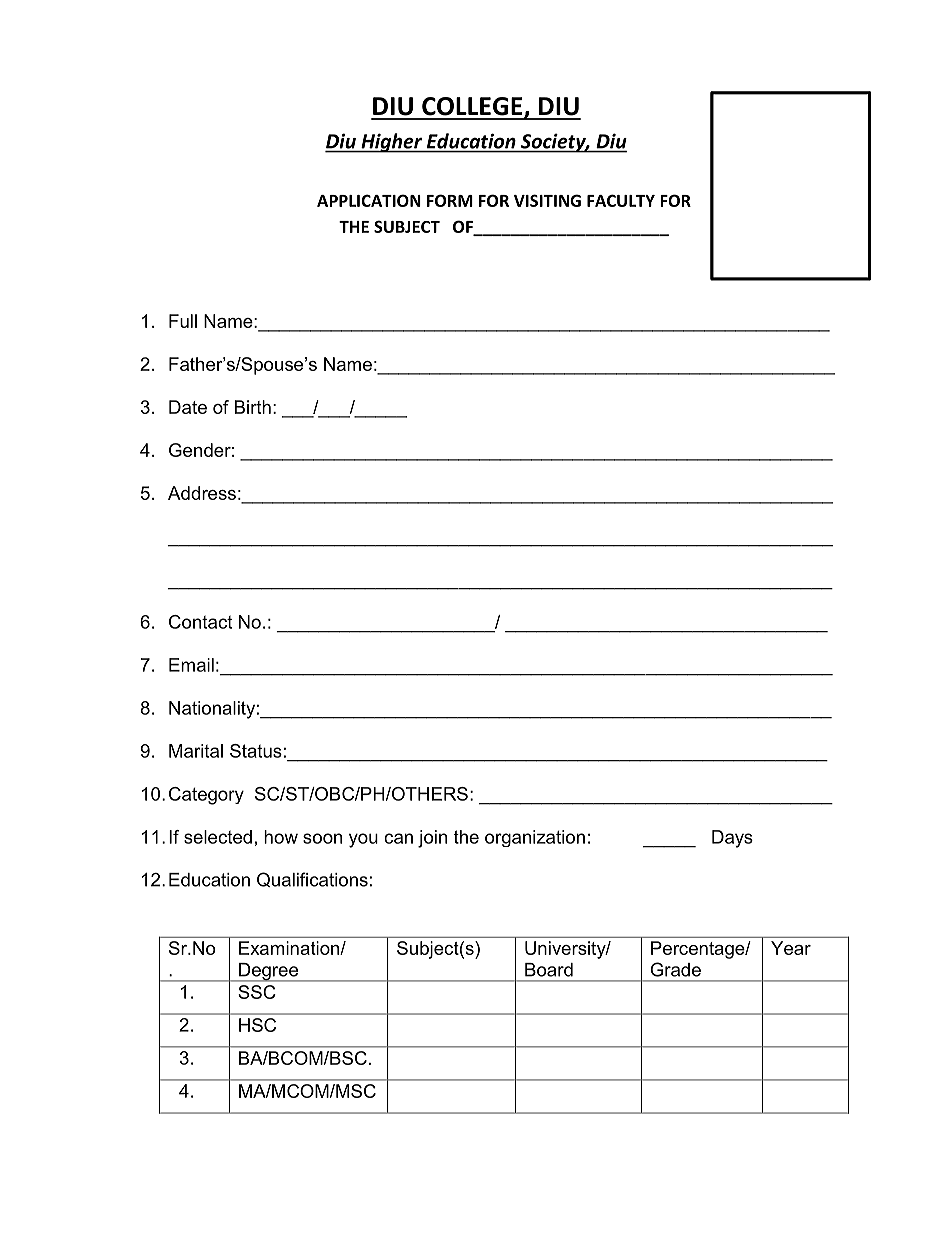  What do you see at coordinates (253, 407) in the screenshot?
I see `Birth` at bounding box center [253, 407].
